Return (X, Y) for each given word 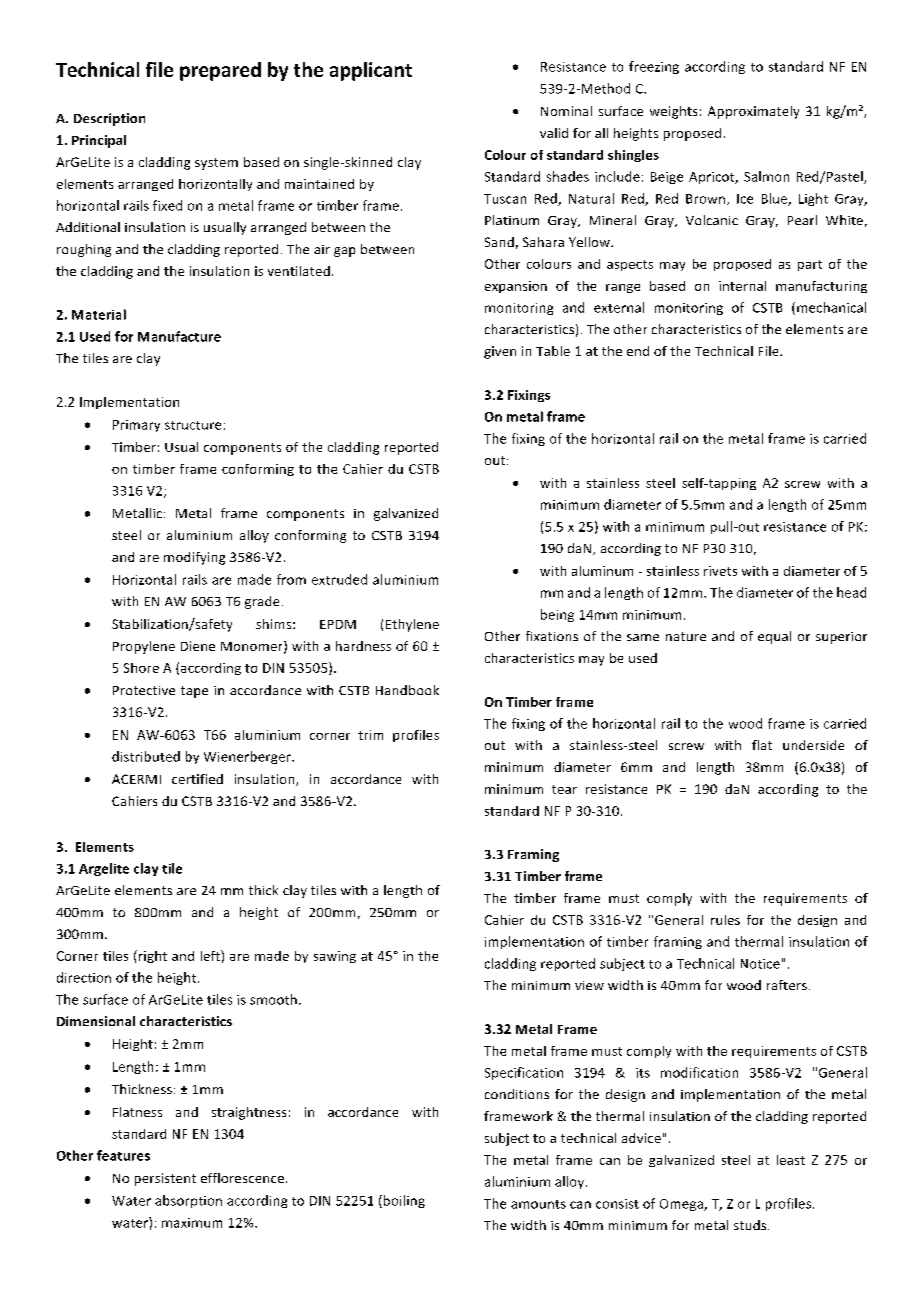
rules (725, 920)
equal (774, 637)
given (500, 352)
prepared (220, 71)
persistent (165, 1179)
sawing (335, 957)
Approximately (753, 112)
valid (554, 133)
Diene (198, 646)
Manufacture (179, 336)
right (151, 956)
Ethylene (412, 625)
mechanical (831, 307)
